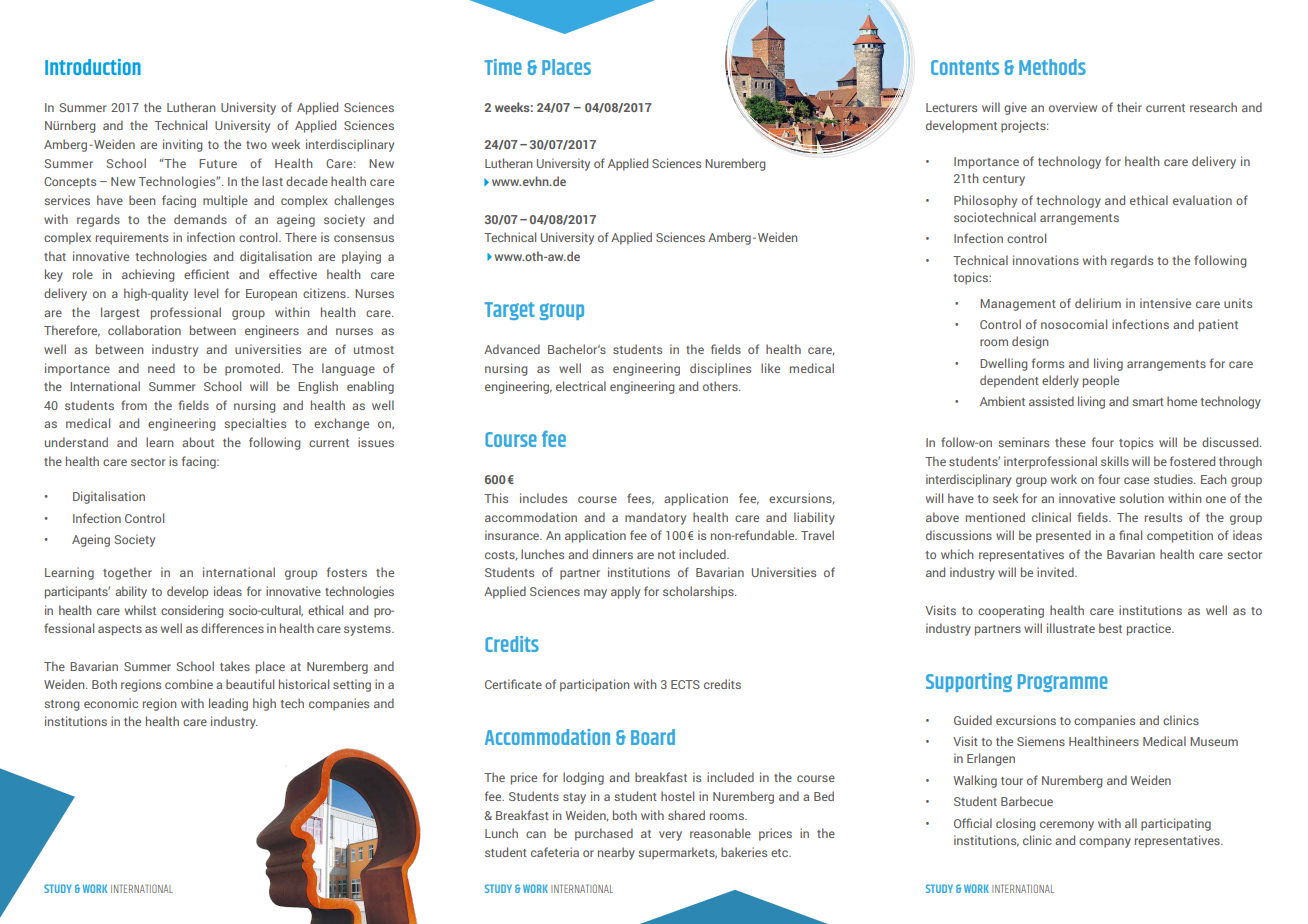 This page has height=924, width=1308. What do you see at coordinates (93, 67) in the page?
I see `Introduction` at bounding box center [93, 67].
